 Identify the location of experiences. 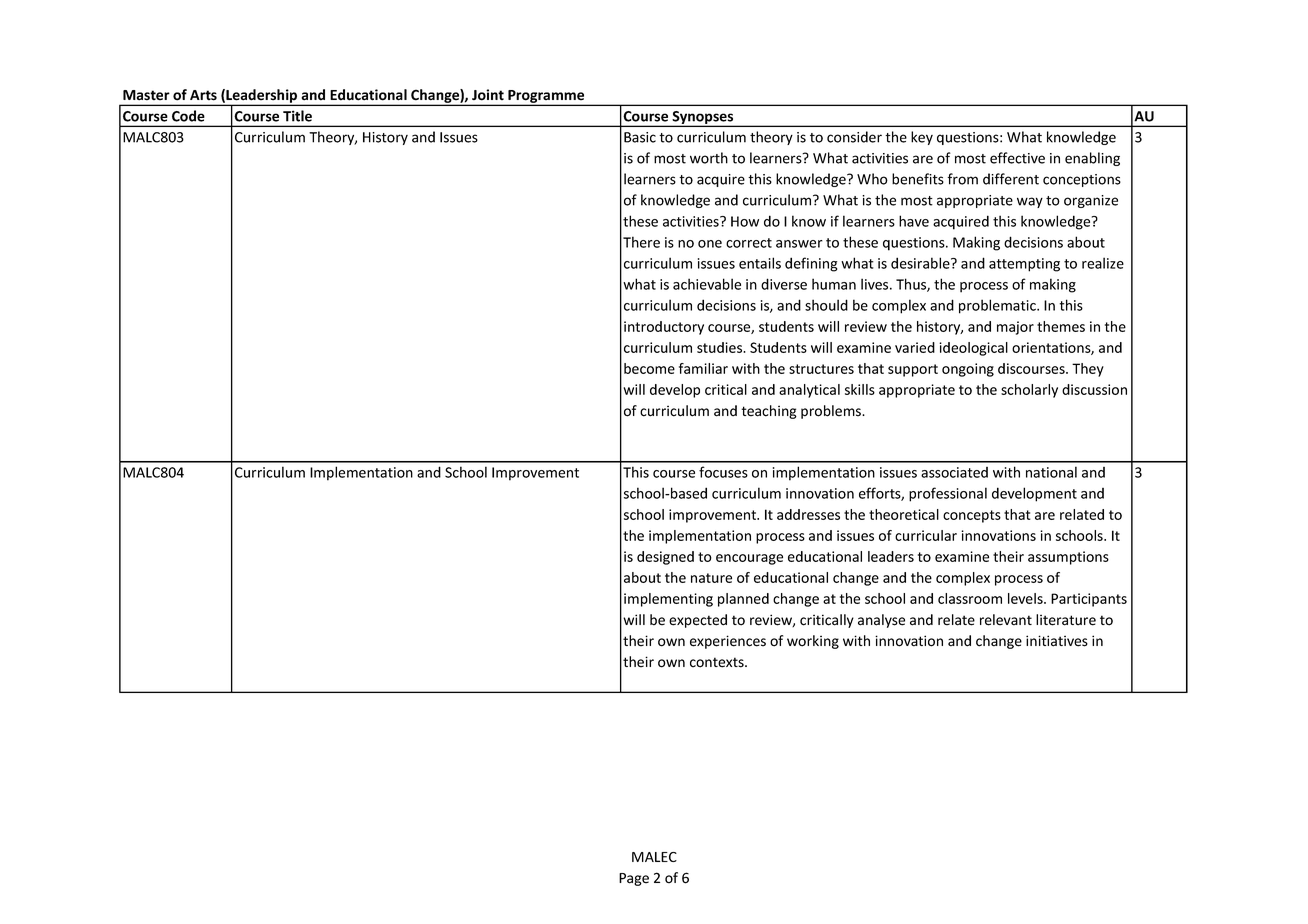
(728, 642).
